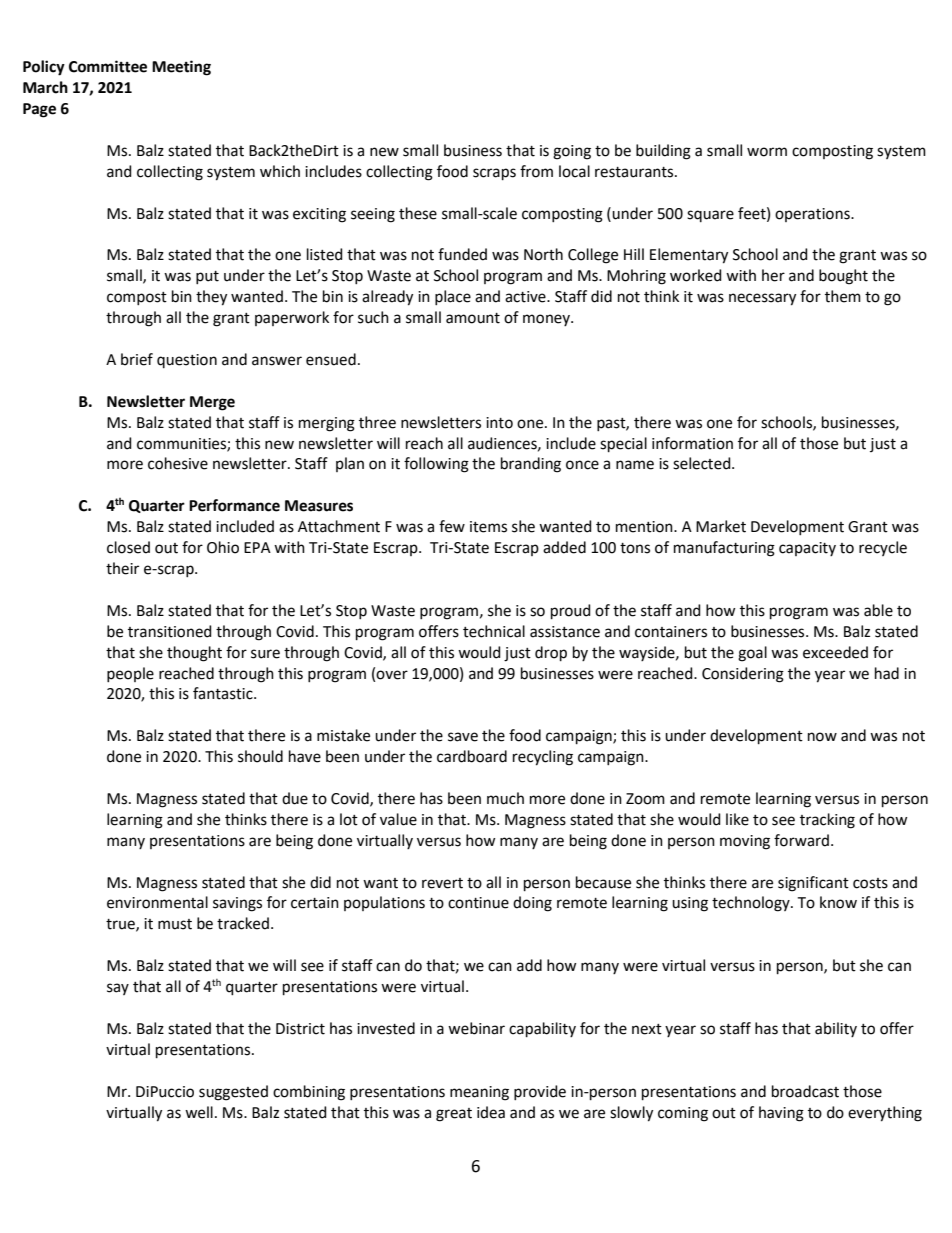 This screenshot has width=952, height=1233. What do you see at coordinates (157, 902) in the screenshot?
I see `environmental` at bounding box center [157, 902].
